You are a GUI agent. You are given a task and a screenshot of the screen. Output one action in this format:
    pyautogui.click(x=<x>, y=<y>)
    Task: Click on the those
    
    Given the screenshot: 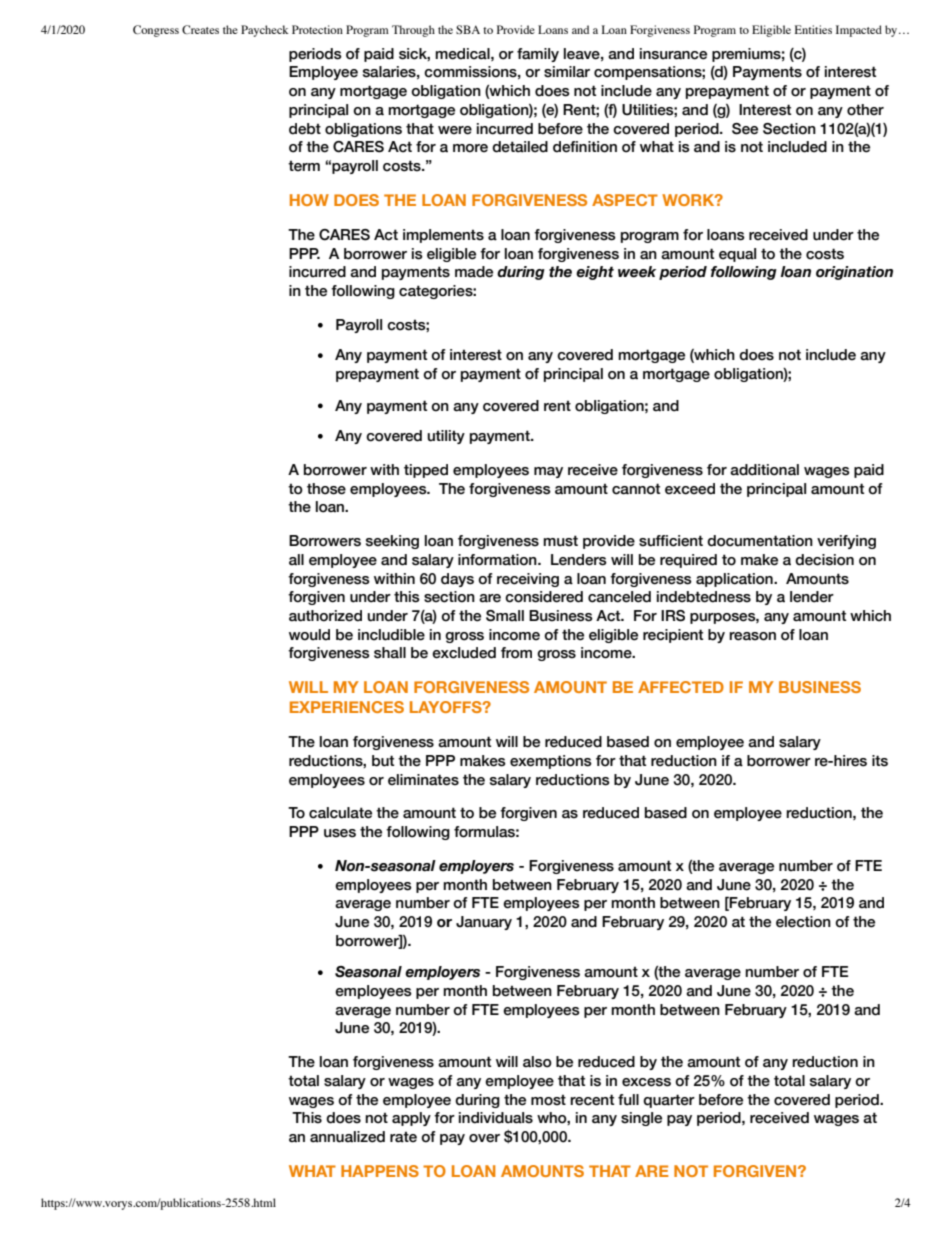 What is the action you would take?
    pyautogui.click(x=326, y=489)
